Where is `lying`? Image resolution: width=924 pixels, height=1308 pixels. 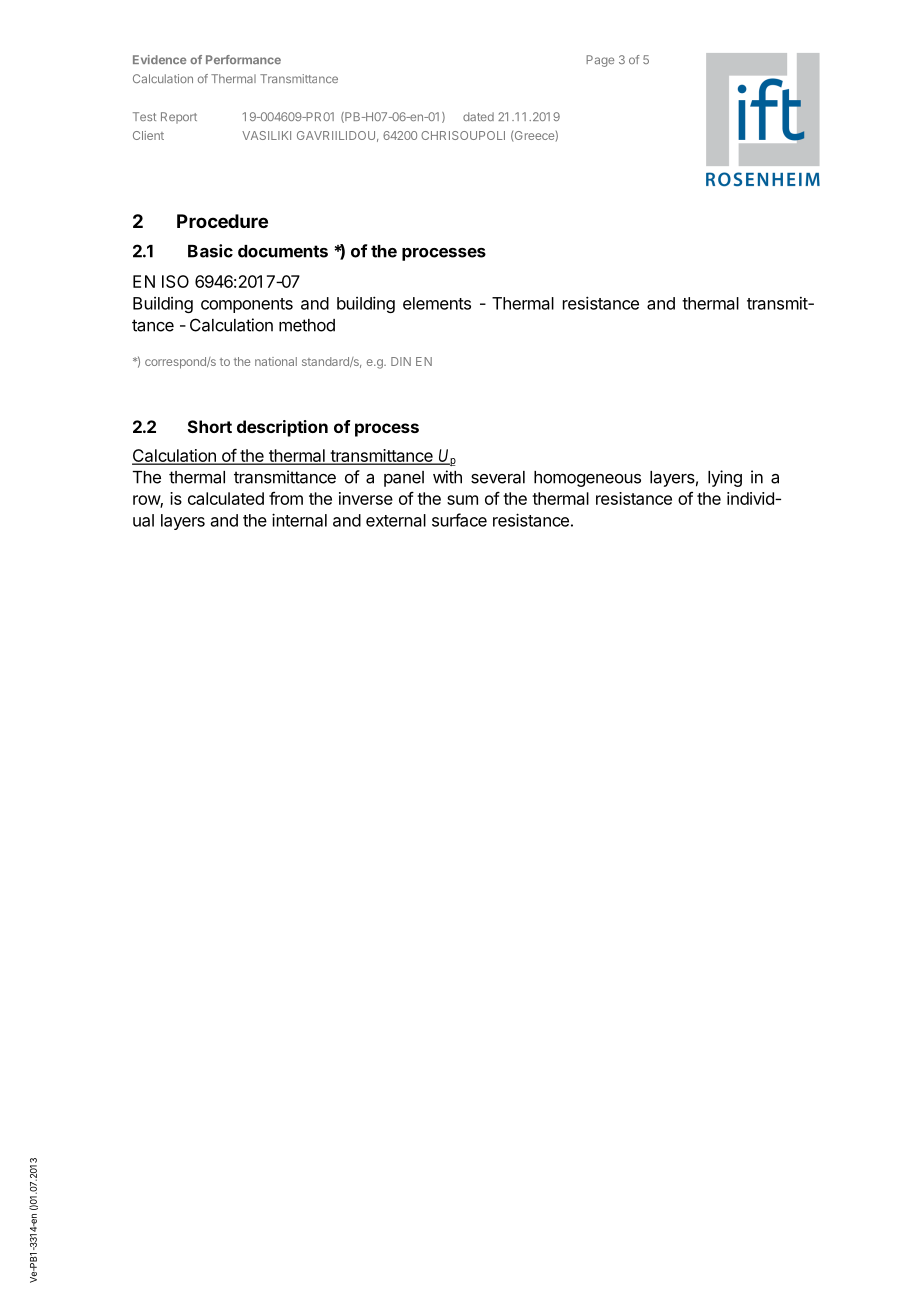 lying is located at coordinates (725, 478).
